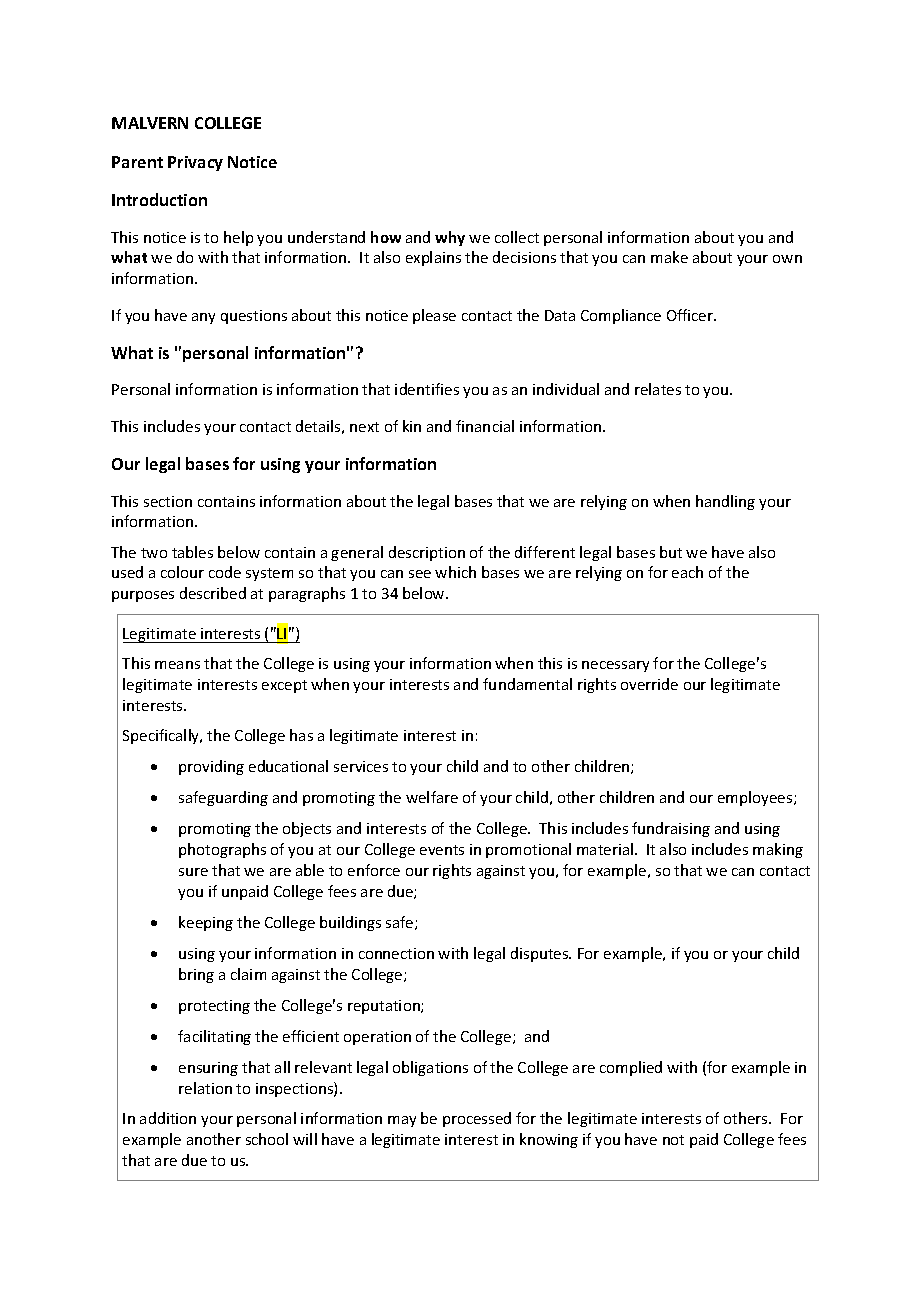  Describe the element at coordinates (669, 257) in the screenshot. I see `make` at that location.
